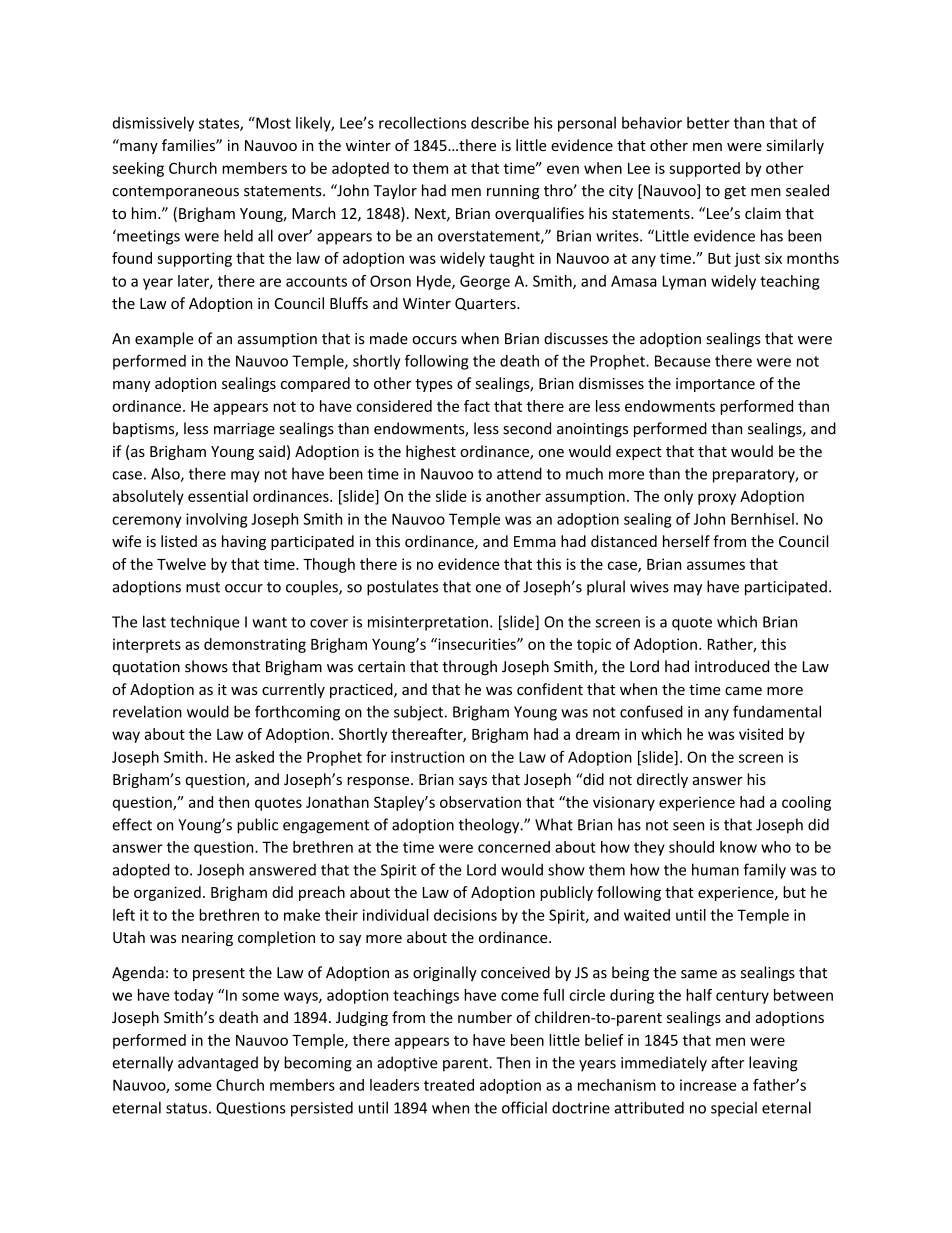 Image resolution: width=952 pixels, height=1233 pixels. Describe the element at coordinates (449, 1085) in the document. I see `treated` at that location.
